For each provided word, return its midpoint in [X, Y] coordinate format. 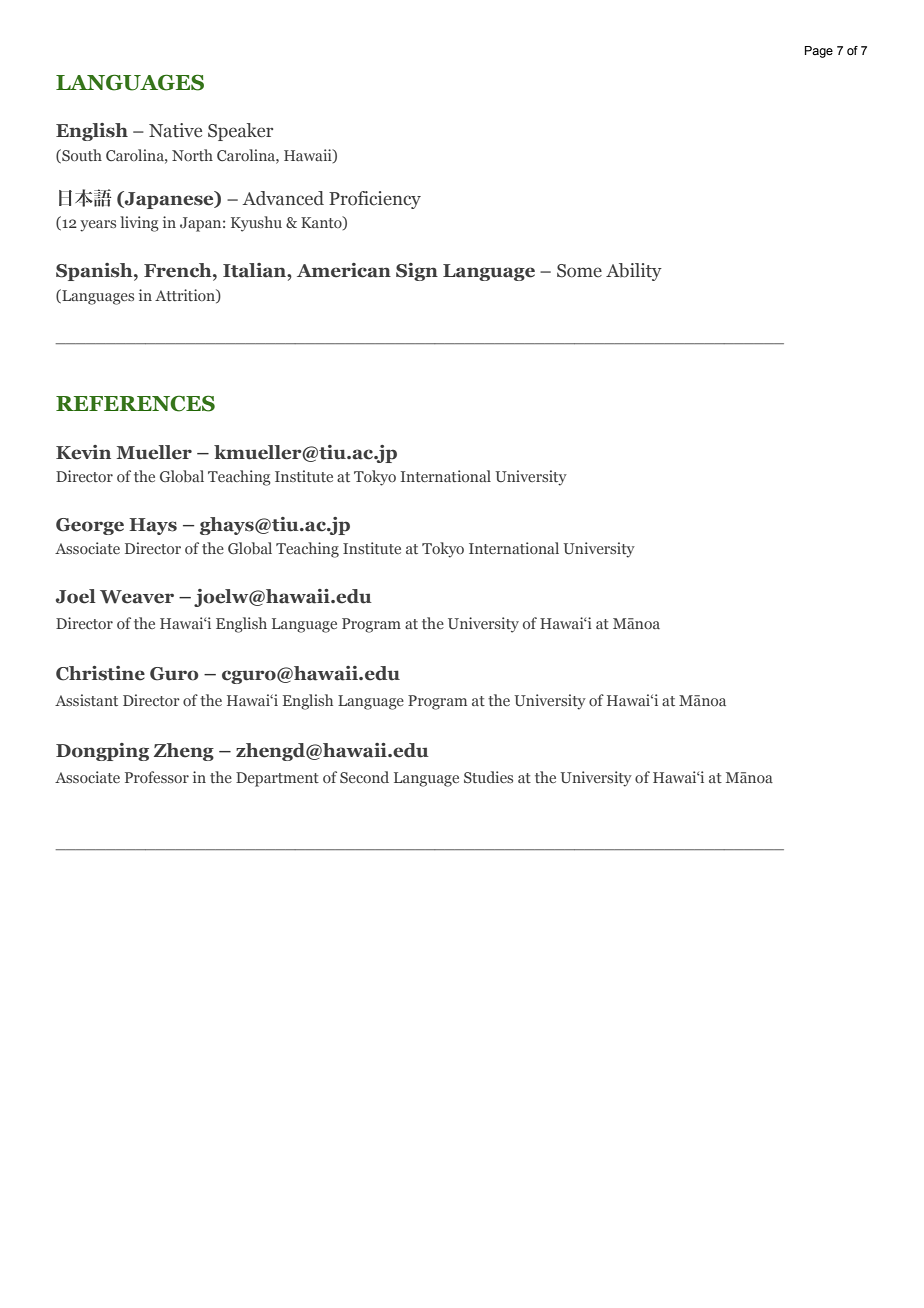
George [90, 526]
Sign [417, 272]
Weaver [137, 597]
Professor [157, 777]
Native [175, 130]
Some [579, 271]
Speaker [240, 132]
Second [364, 777]
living [139, 224]
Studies [488, 777]
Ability [634, 272]
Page [819, 52]
